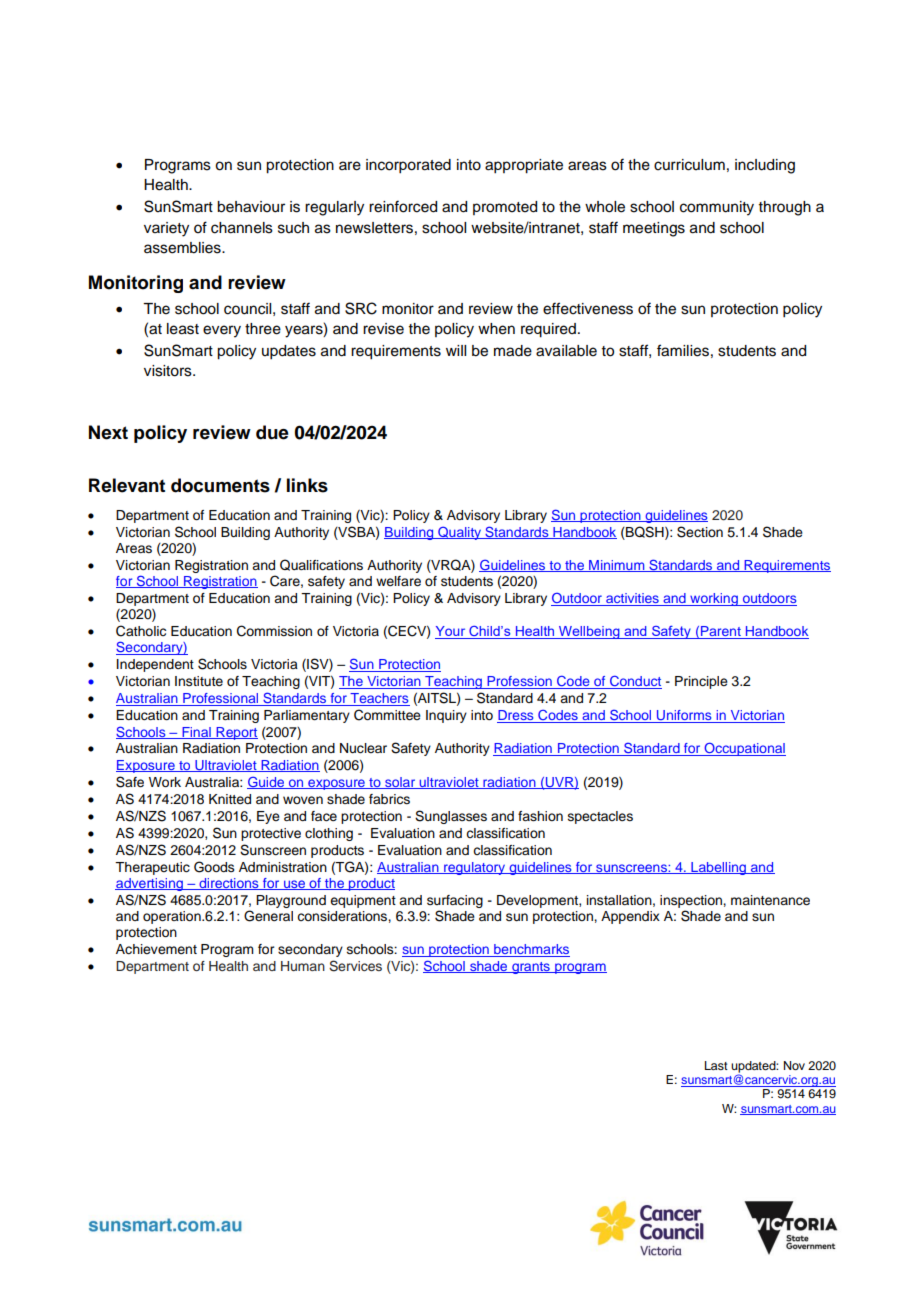  I want to click on grants, so click(531, 968).
